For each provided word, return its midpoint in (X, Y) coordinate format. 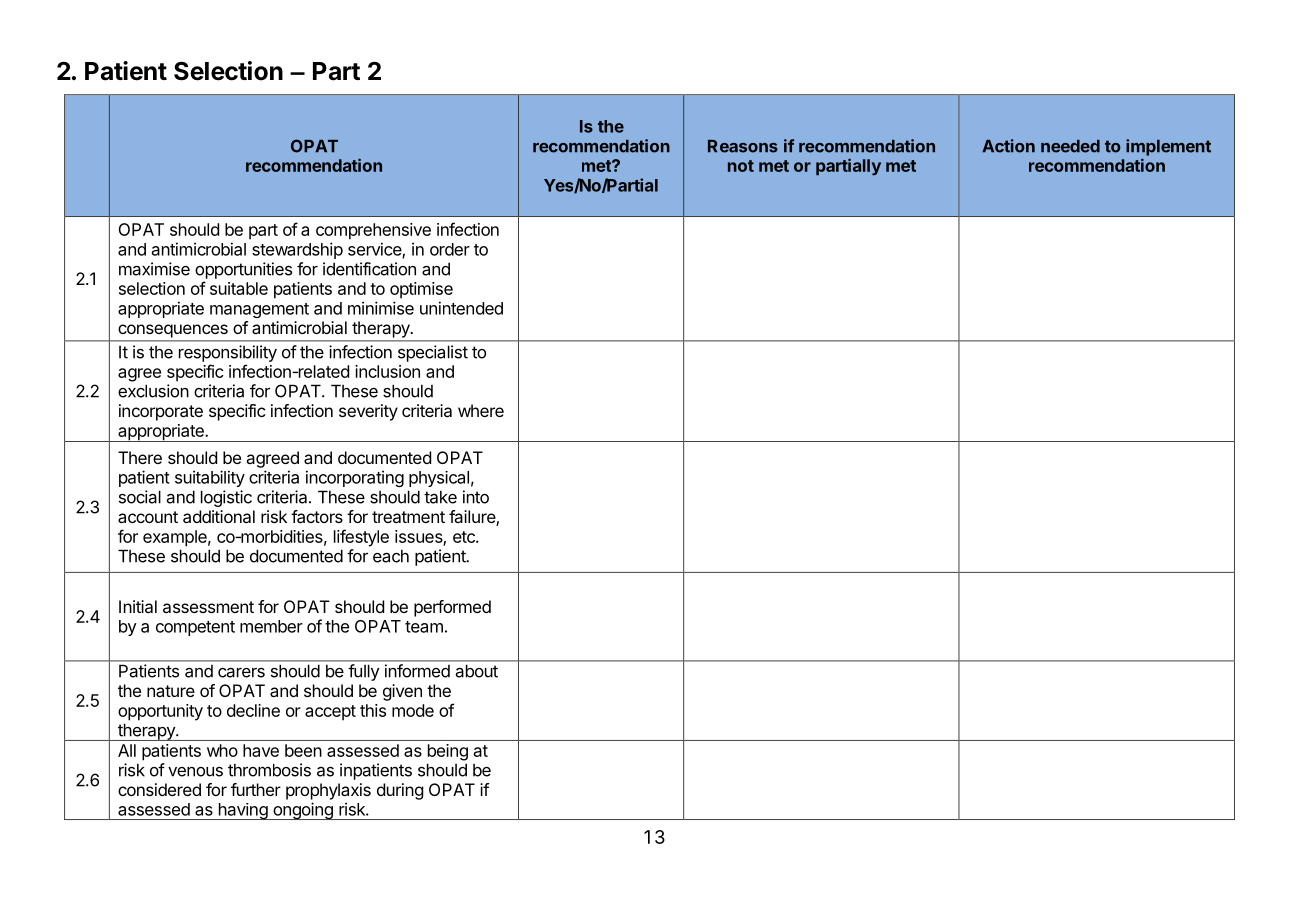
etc (465, 537)
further (256, 789)
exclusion (153, 391)
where (481, 410)
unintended (461, 308)
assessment (208, 607)
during (400, 791)
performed (452, 608)
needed (1070, 146)
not (741, 166)
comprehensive (373, 231)
